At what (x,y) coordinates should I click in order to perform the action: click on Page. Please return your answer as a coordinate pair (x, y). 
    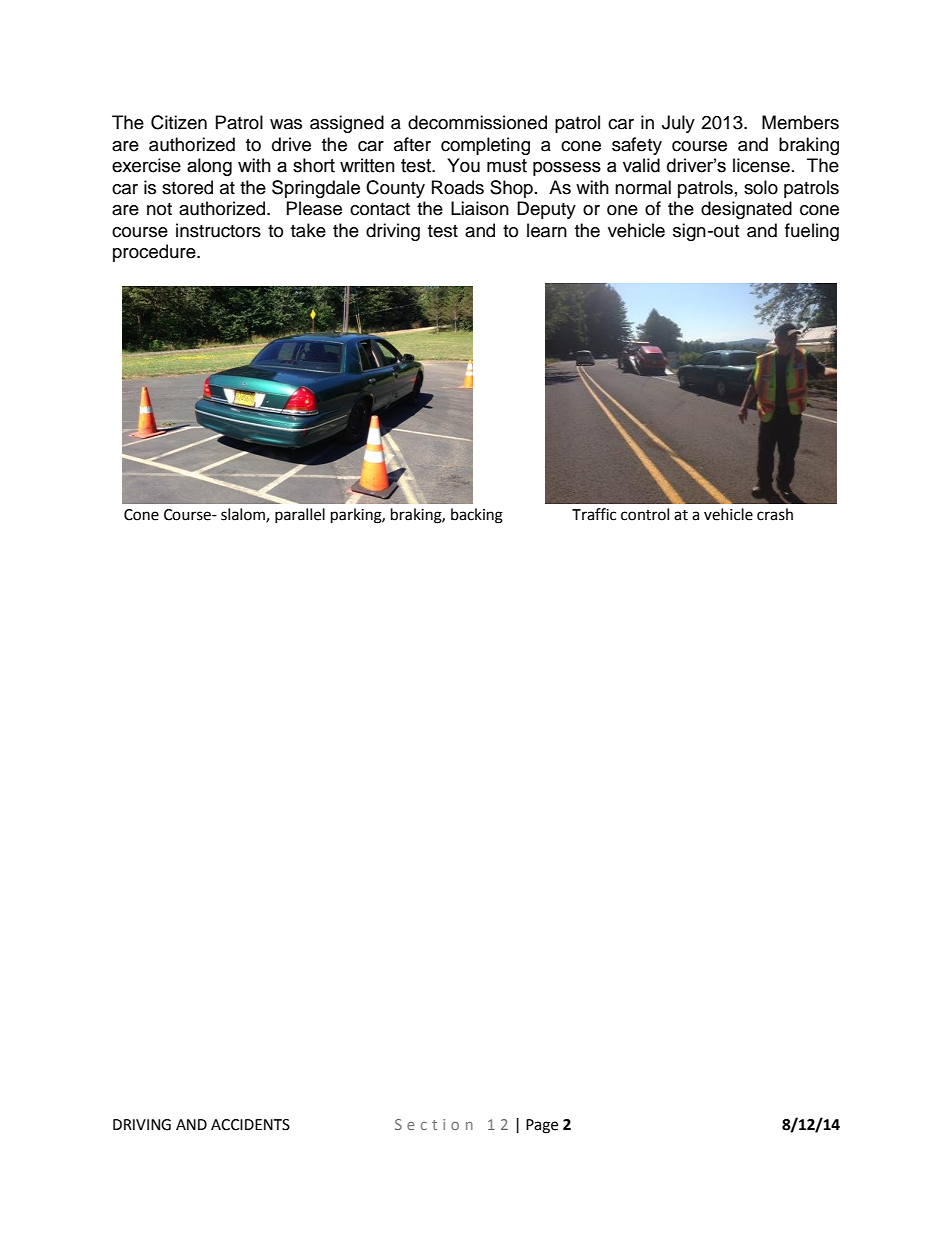
    Looking at the image, I should click on (542, 1126).
